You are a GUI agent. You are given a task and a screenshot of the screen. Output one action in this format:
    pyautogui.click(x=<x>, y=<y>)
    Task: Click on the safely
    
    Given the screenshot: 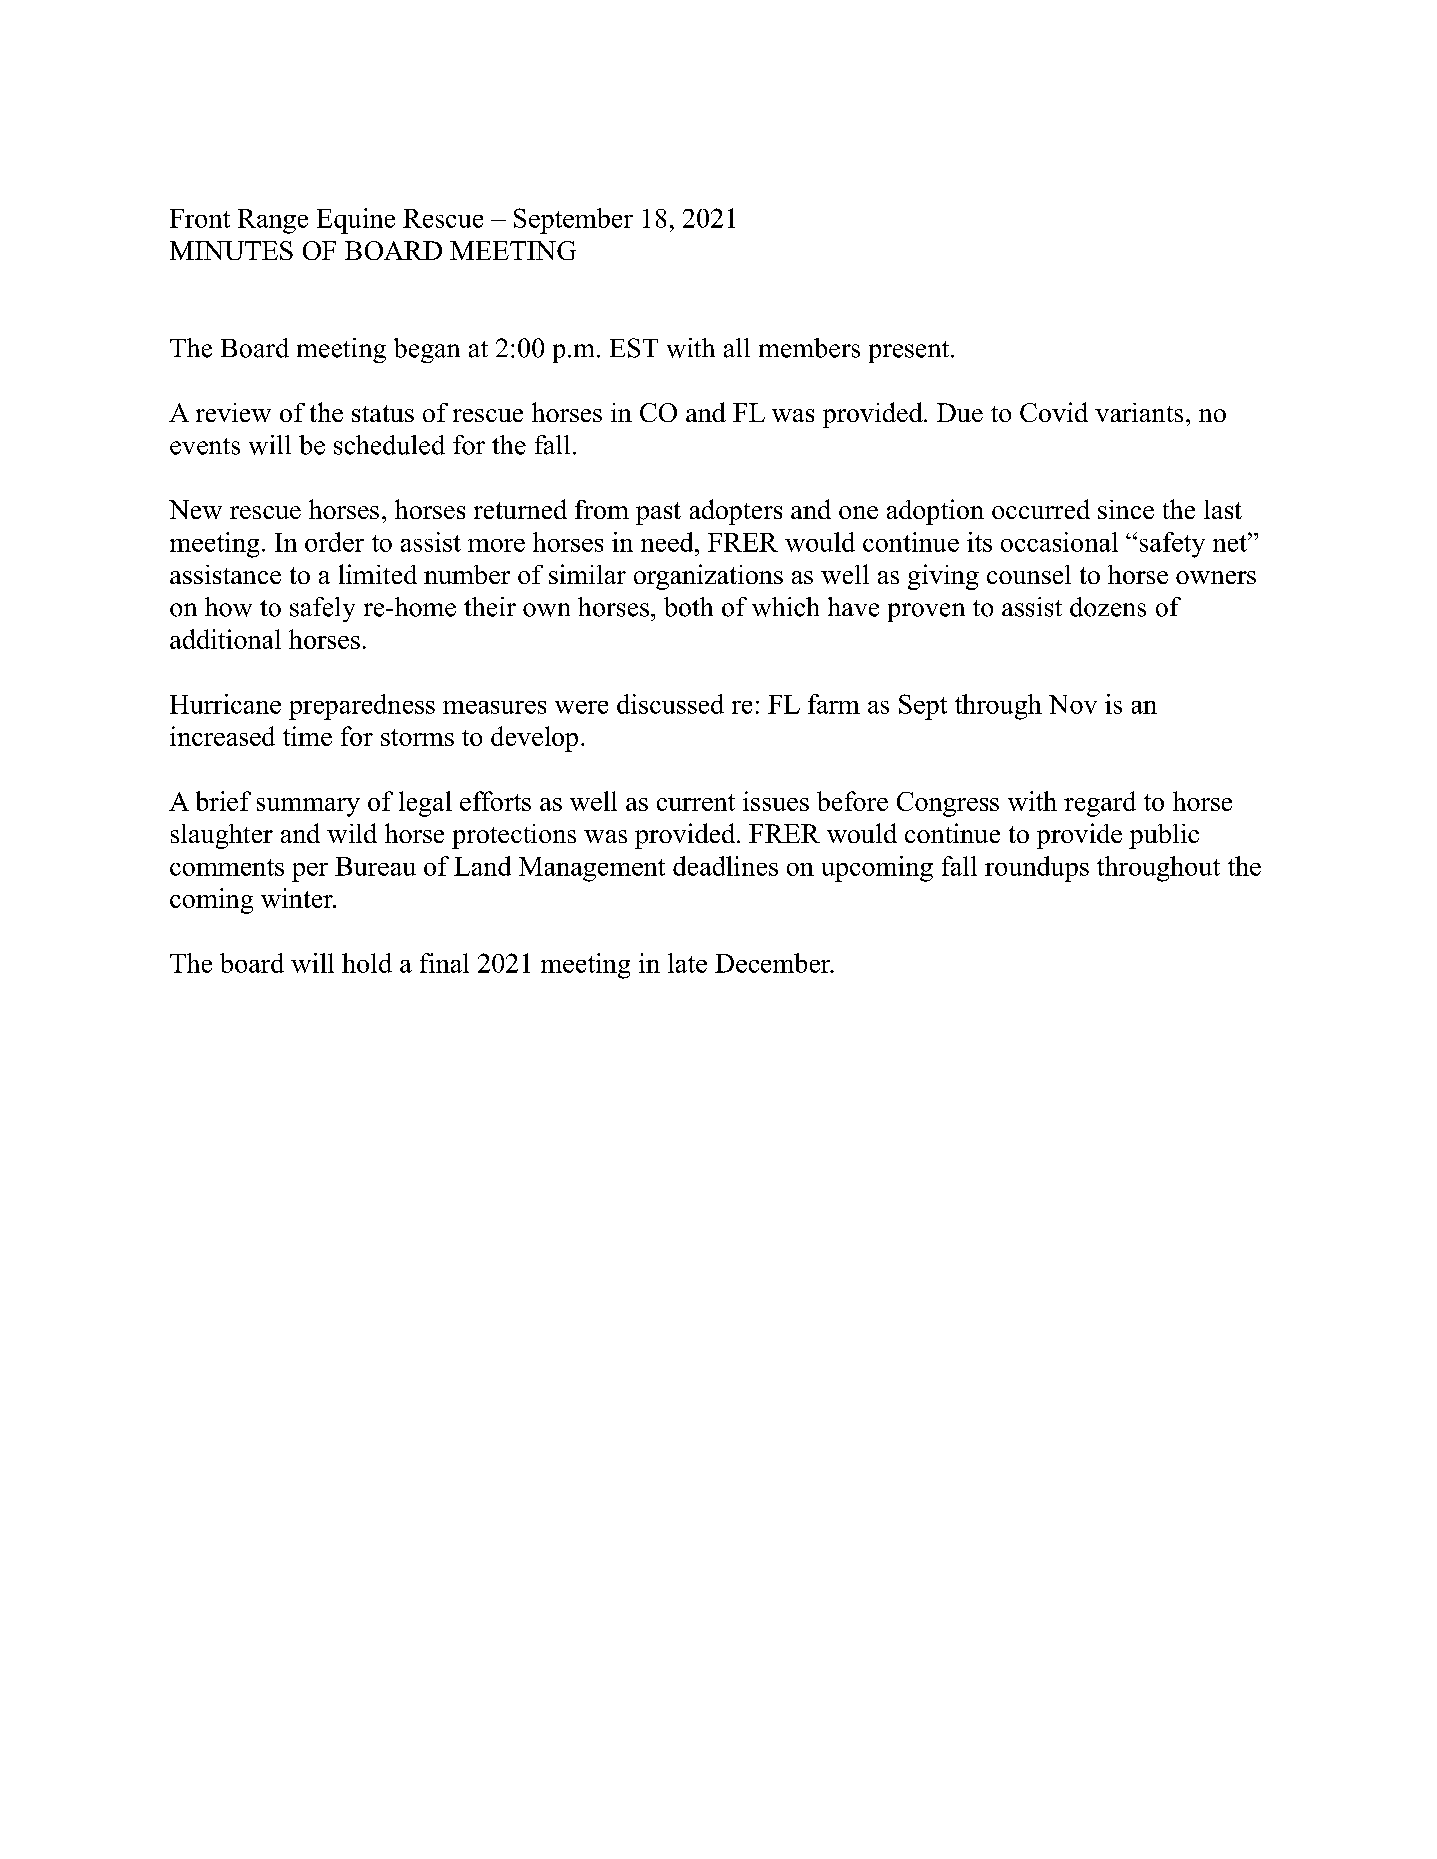 What is the action you would take?
    pyautogui.click(x=322, y=609)
